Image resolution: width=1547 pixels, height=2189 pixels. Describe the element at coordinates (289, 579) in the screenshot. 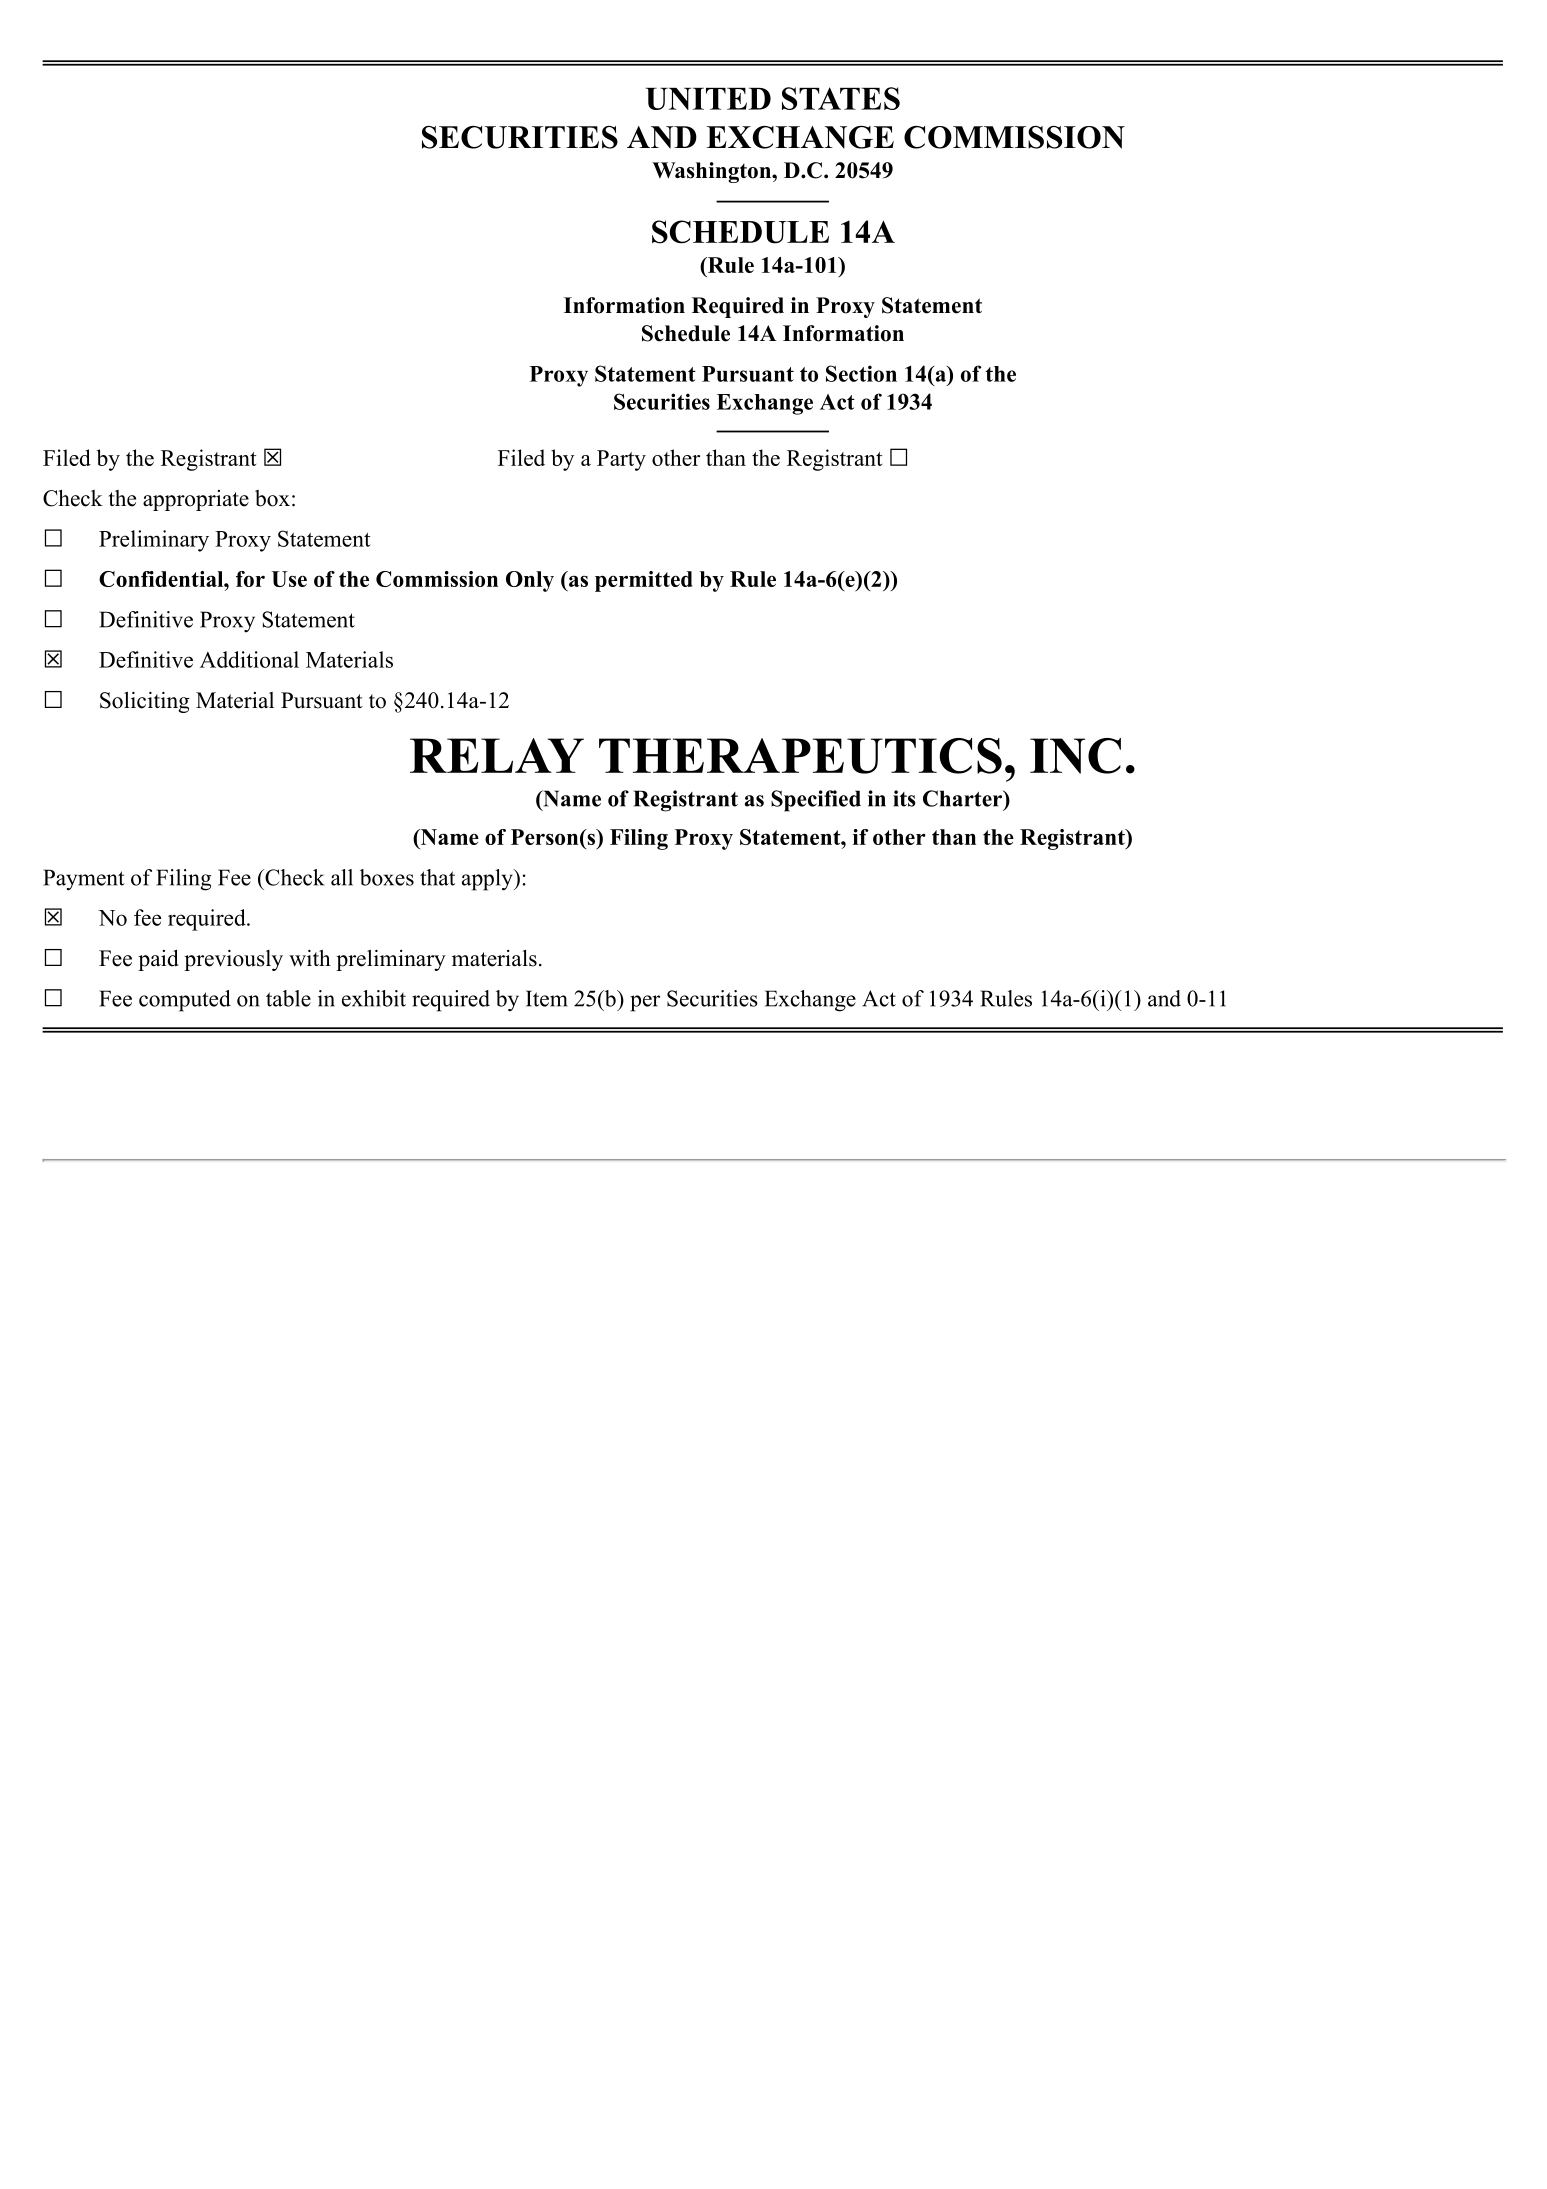

I see `Use` at that location.
